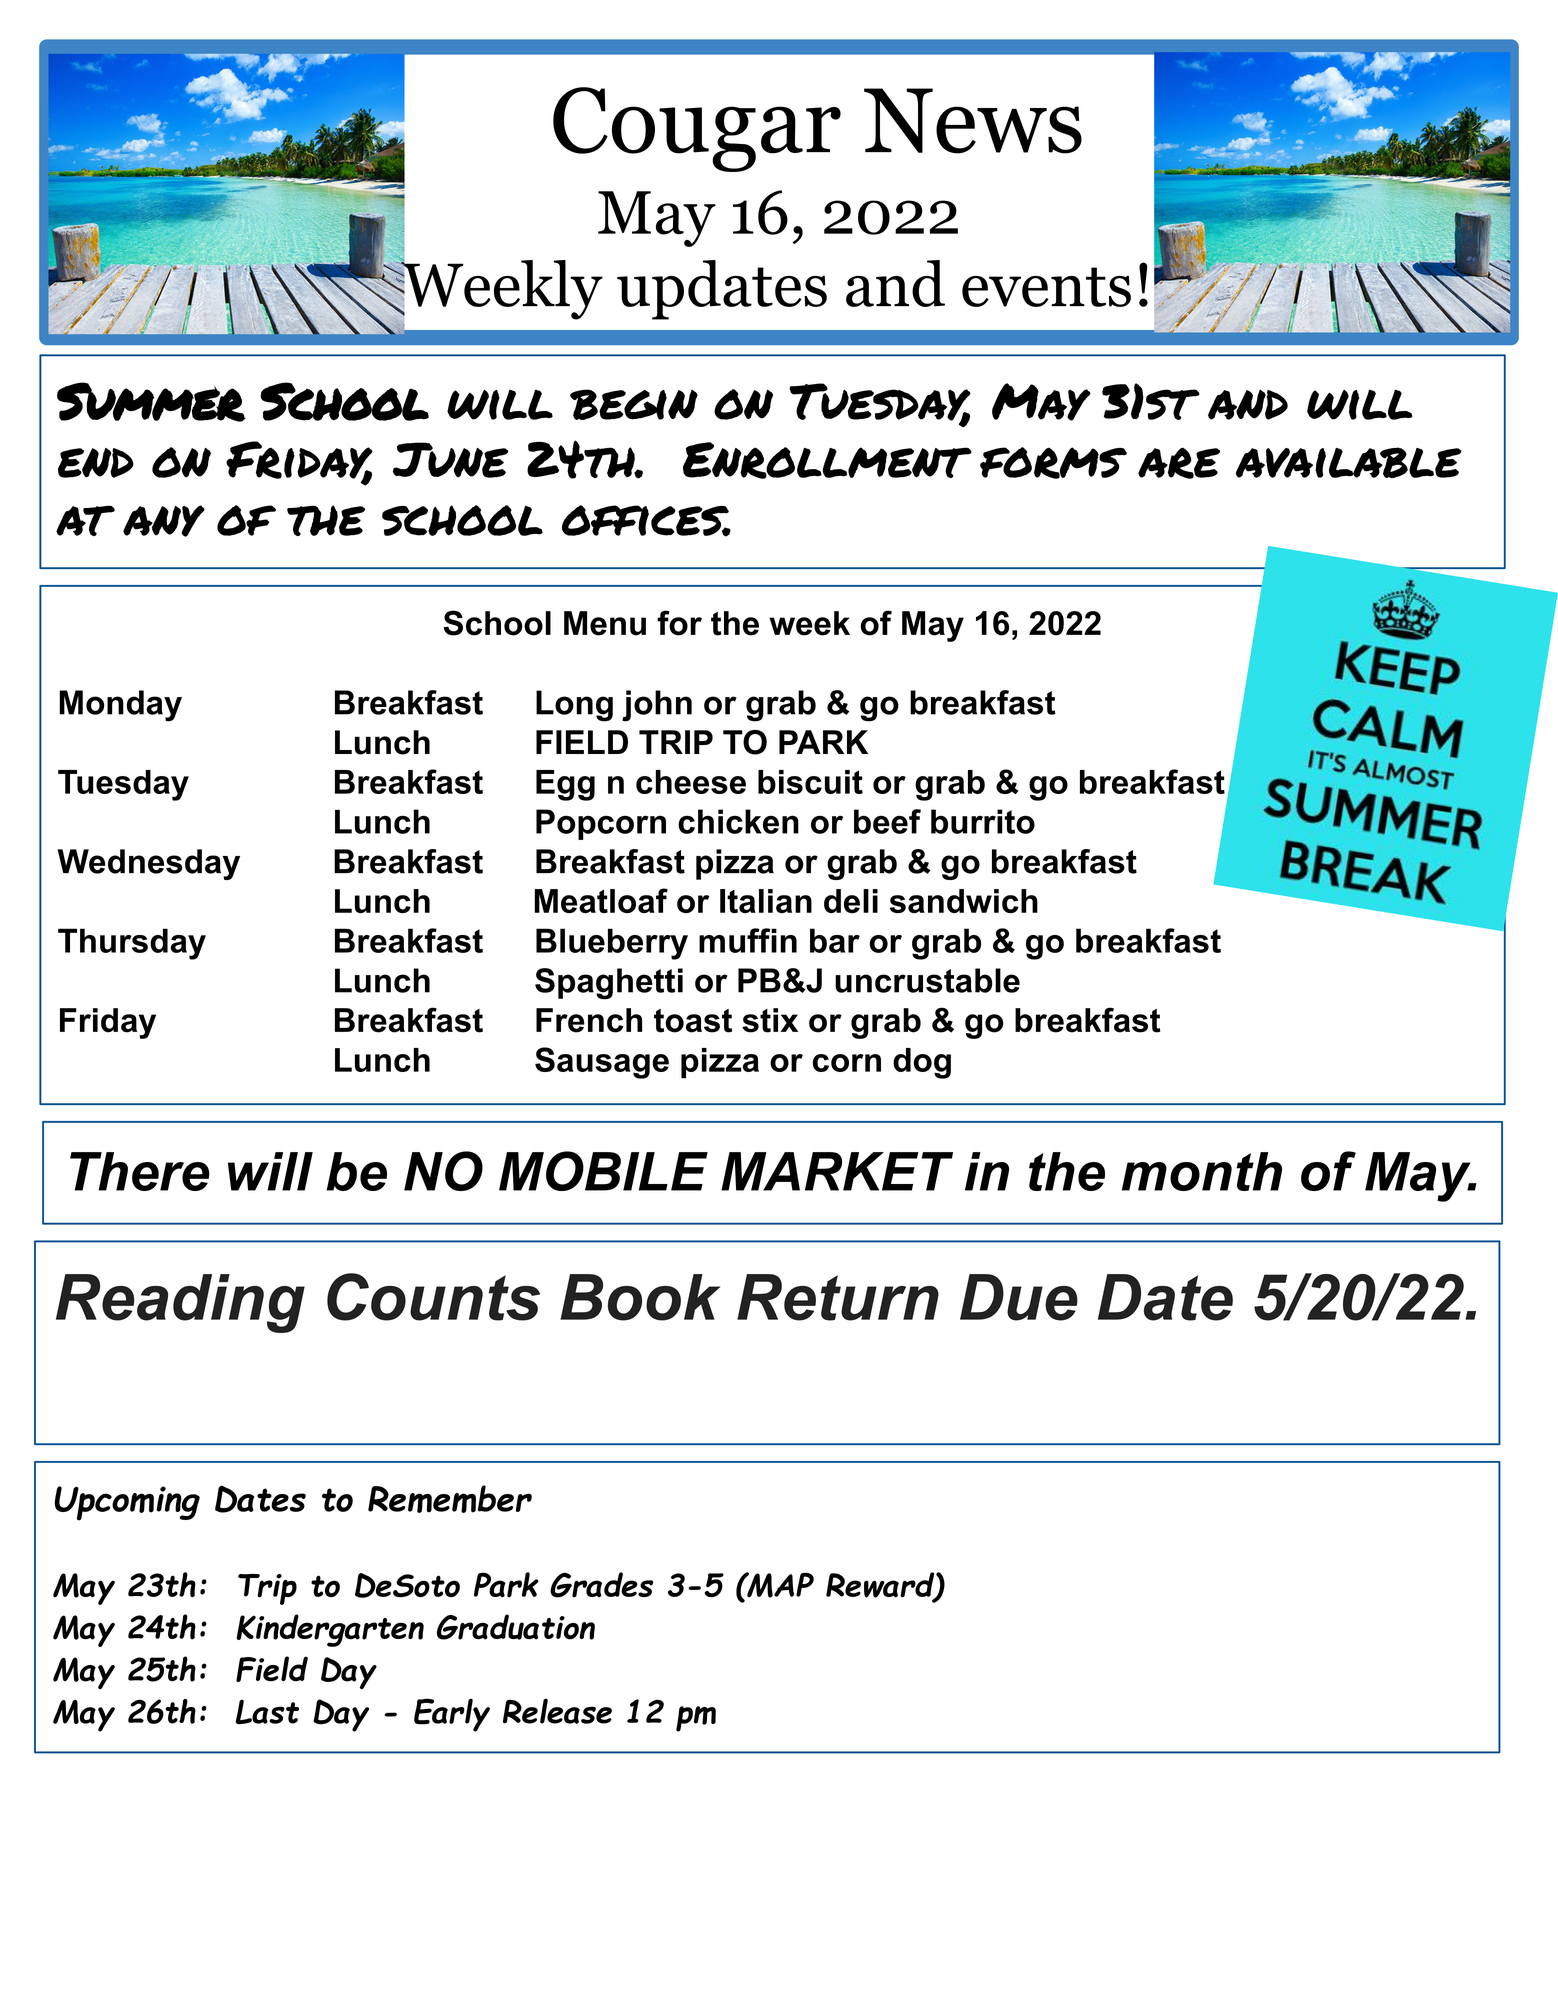 The width and height of the document is (1558, 2016). What do you see at coordinates (1179, 463) in the document?
I see `are` at bounding box center [1179, 463].
